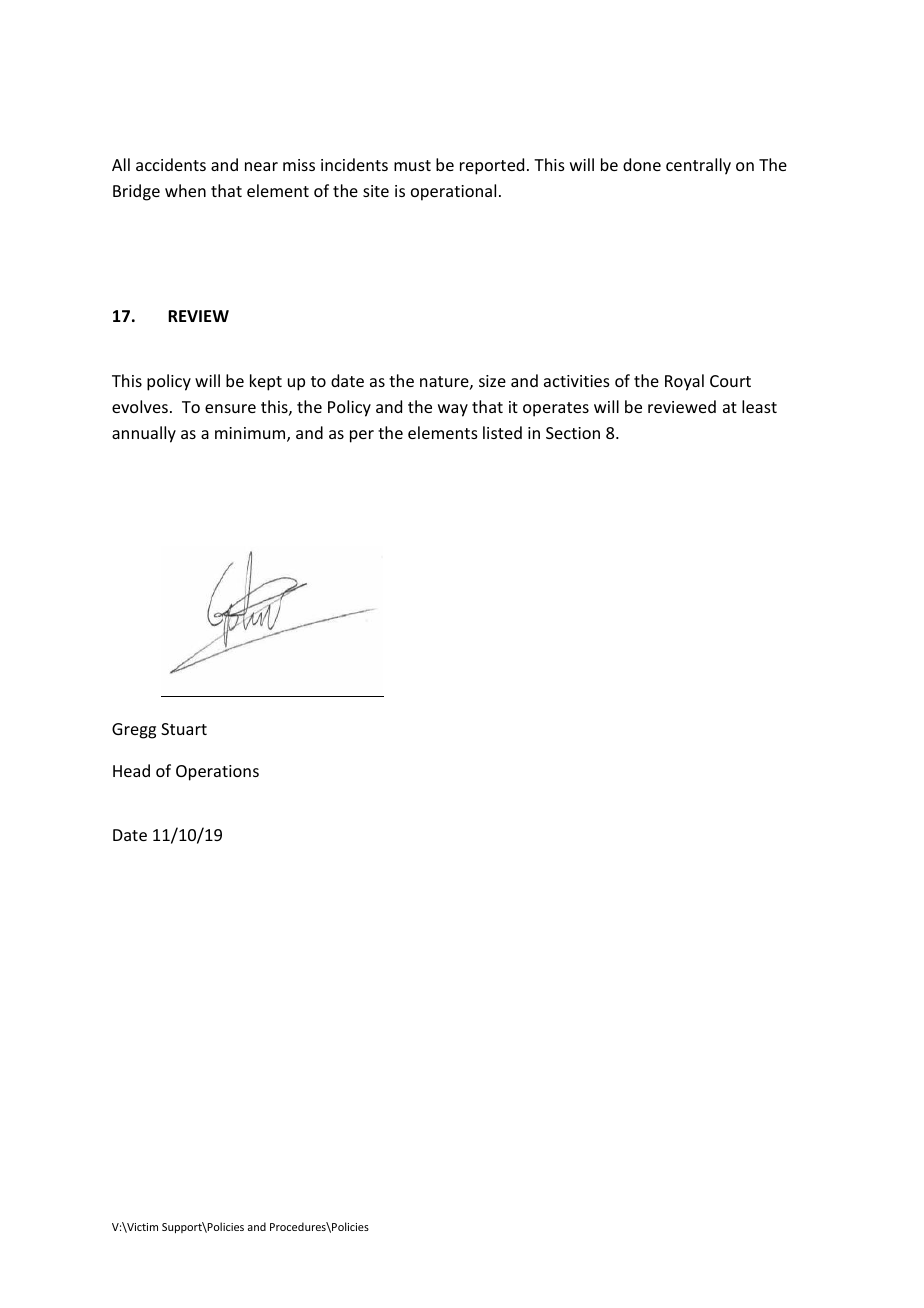 The height and width of the document is (1308, 924). I want to click on listed, so click(502, 432).
